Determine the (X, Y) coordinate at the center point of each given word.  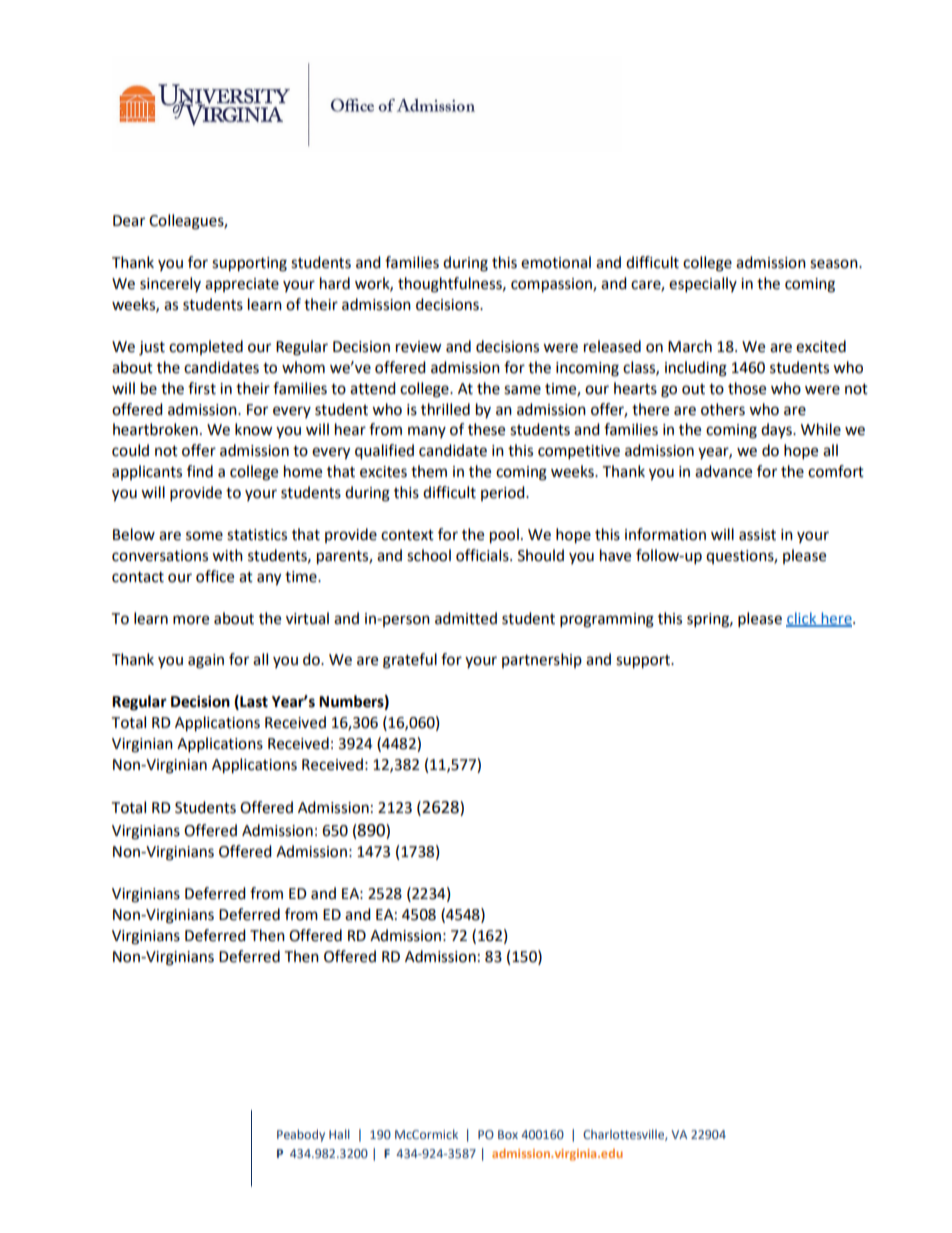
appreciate (242, 285)
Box (508, 1134)
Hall (339, 1134)
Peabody (301, 1135)
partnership (542, 660)
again (206, 661)
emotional (556, 262)
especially (703, 285)
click (802, 619)
